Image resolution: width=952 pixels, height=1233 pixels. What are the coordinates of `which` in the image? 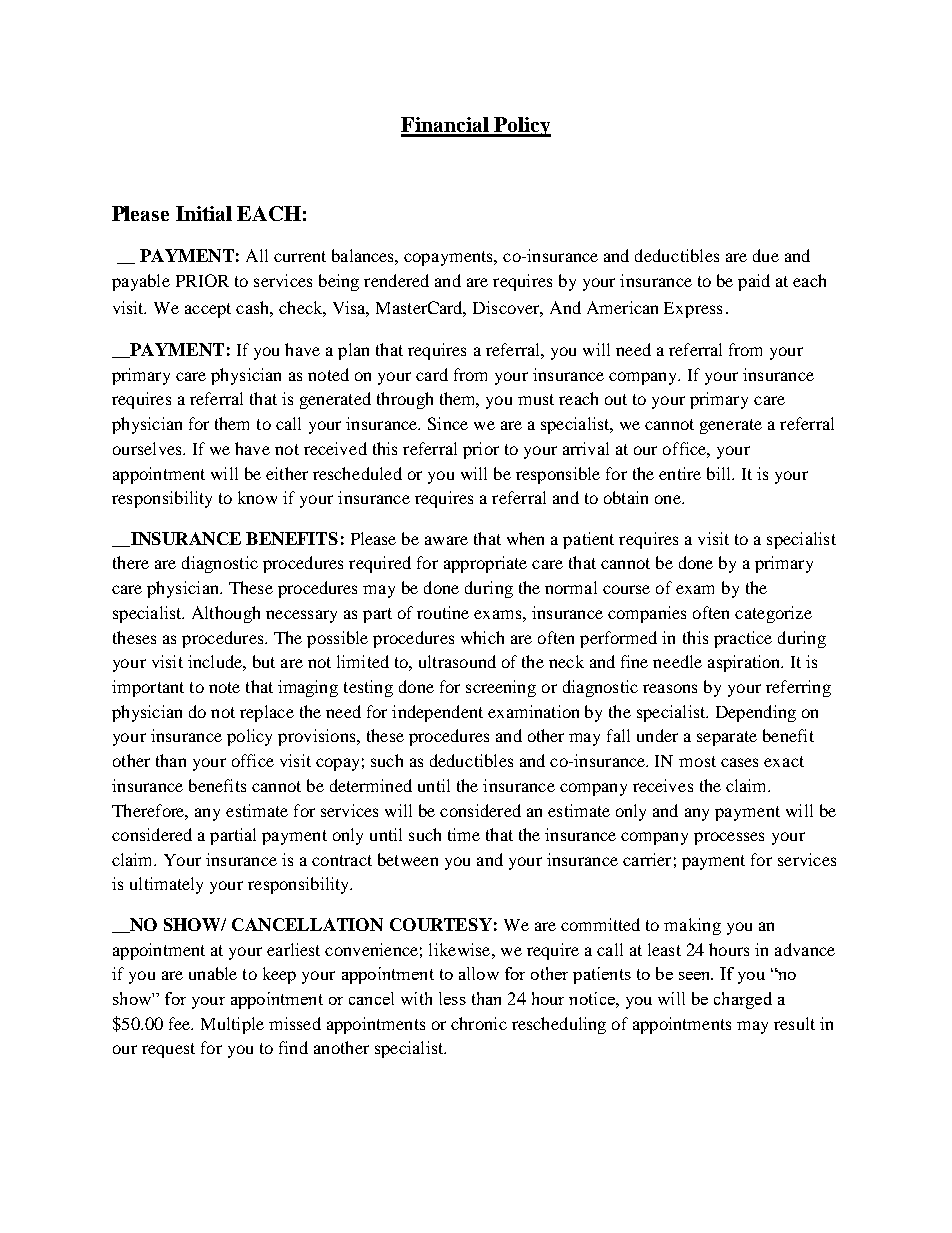 It's located at (482, 637).
